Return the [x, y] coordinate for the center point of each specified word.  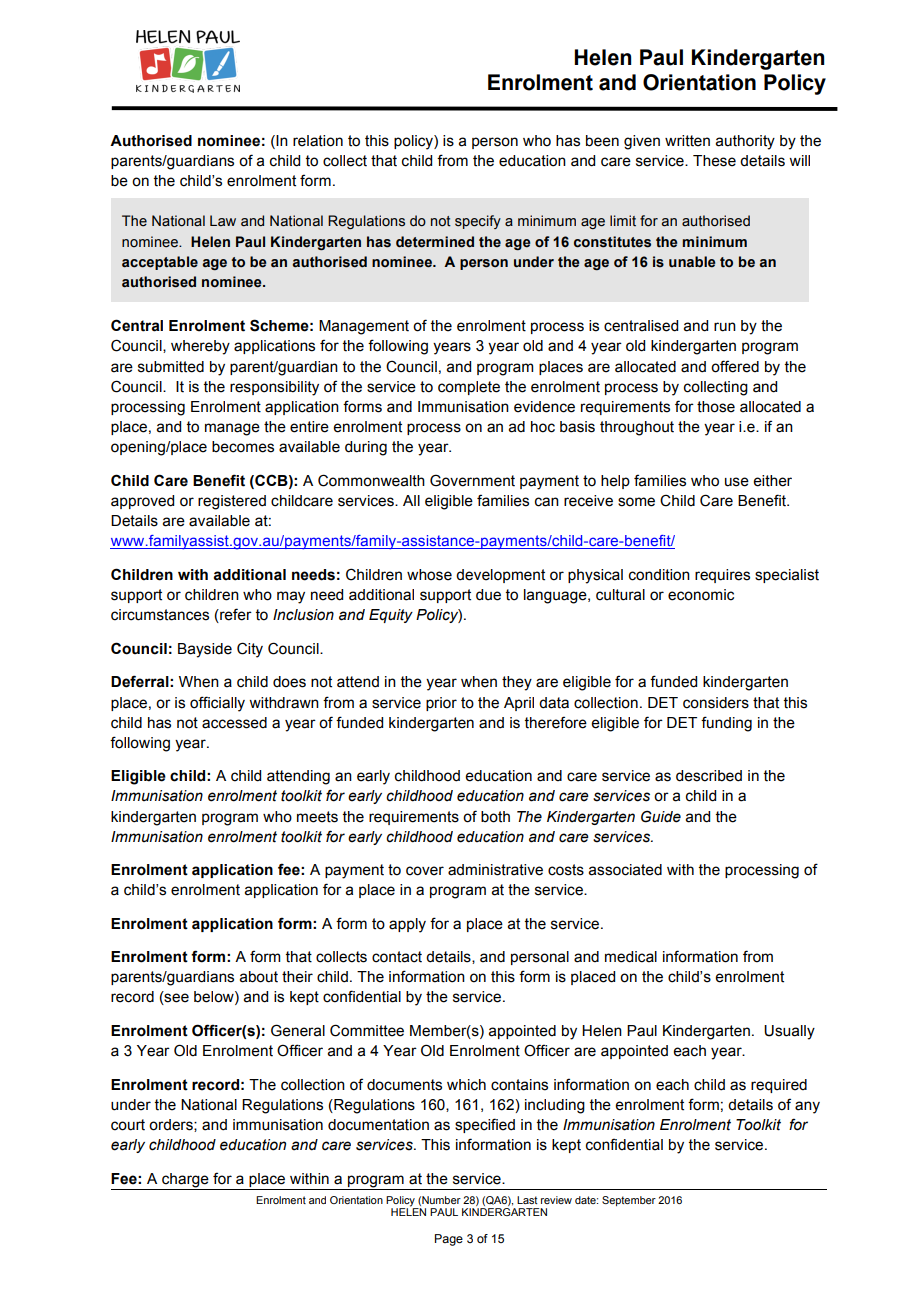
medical [631, 957]
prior [441, 704]
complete [469, 388]
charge [185, 1180]
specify [478, 222]
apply [407, 925]
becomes [243, 447]
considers [716, 703]
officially [217, 704]
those [716, 407]
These [714, 161]
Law [223, 221]
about [259, 977]
